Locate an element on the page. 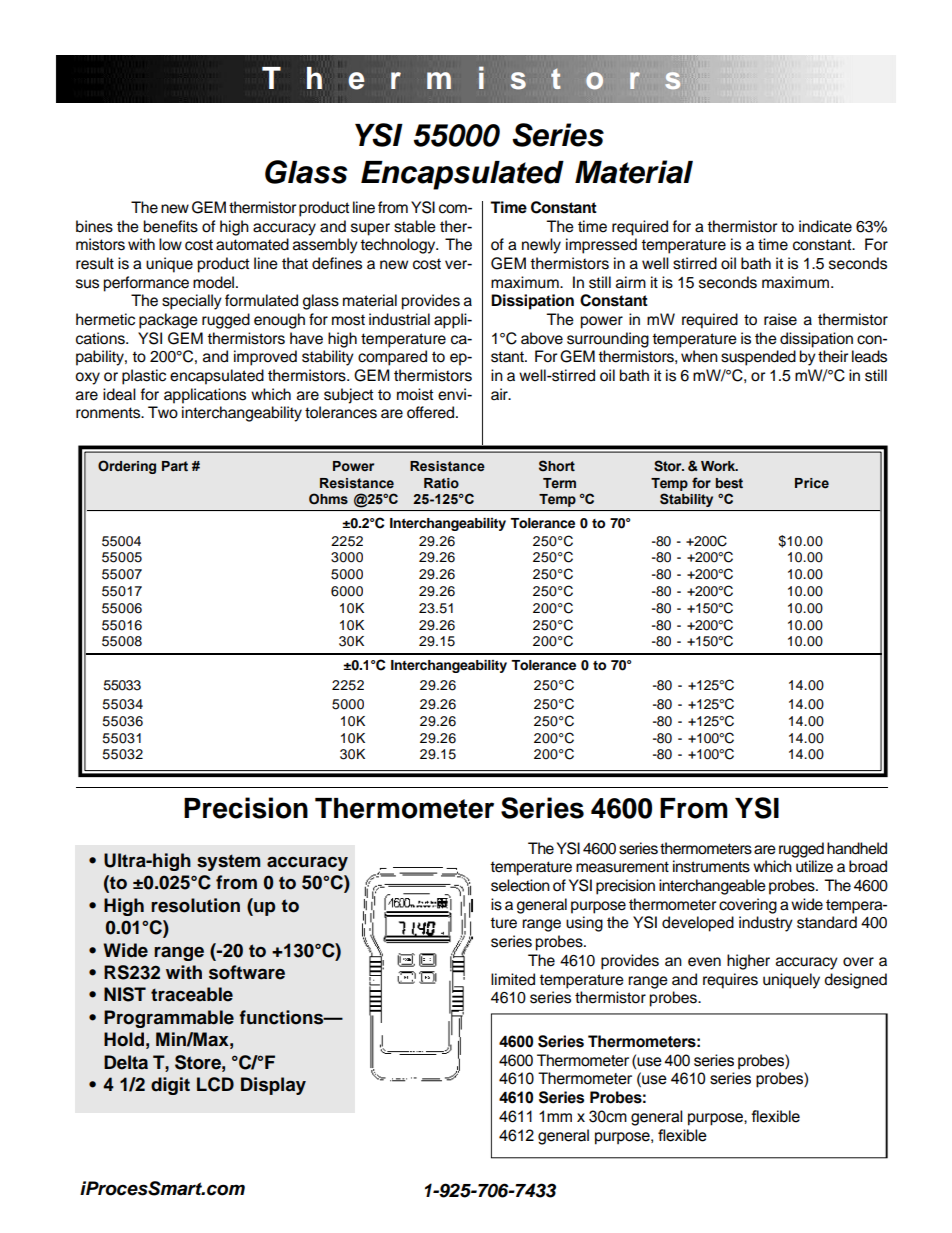 The width and height of the image is (952, 1233). industry is located at coordinates (766, 924).
